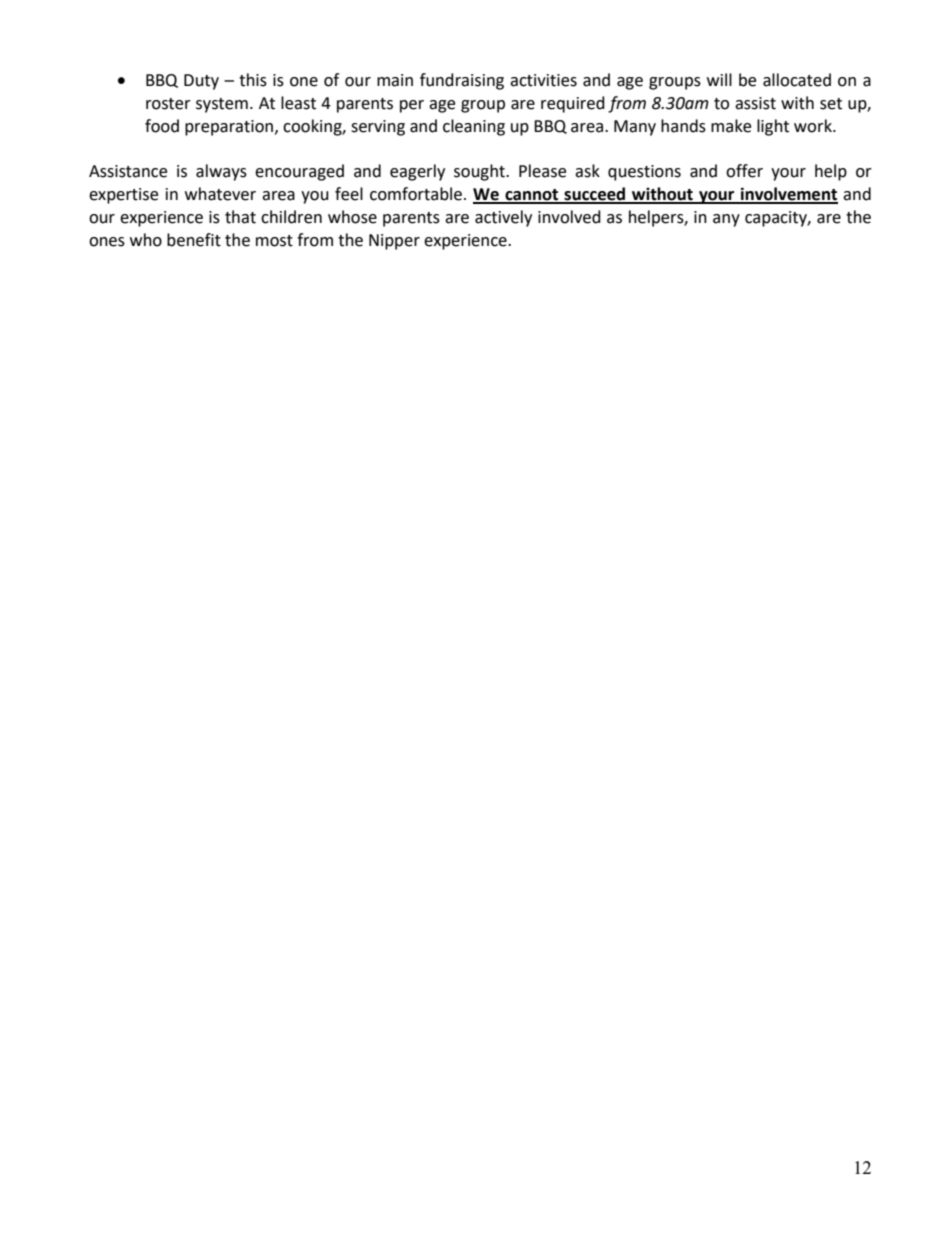 The height and width of the image is (1233, 952). What do you see at coordinates (222, 105) in the image?
I see `system` at bounding box center [222, 105].
